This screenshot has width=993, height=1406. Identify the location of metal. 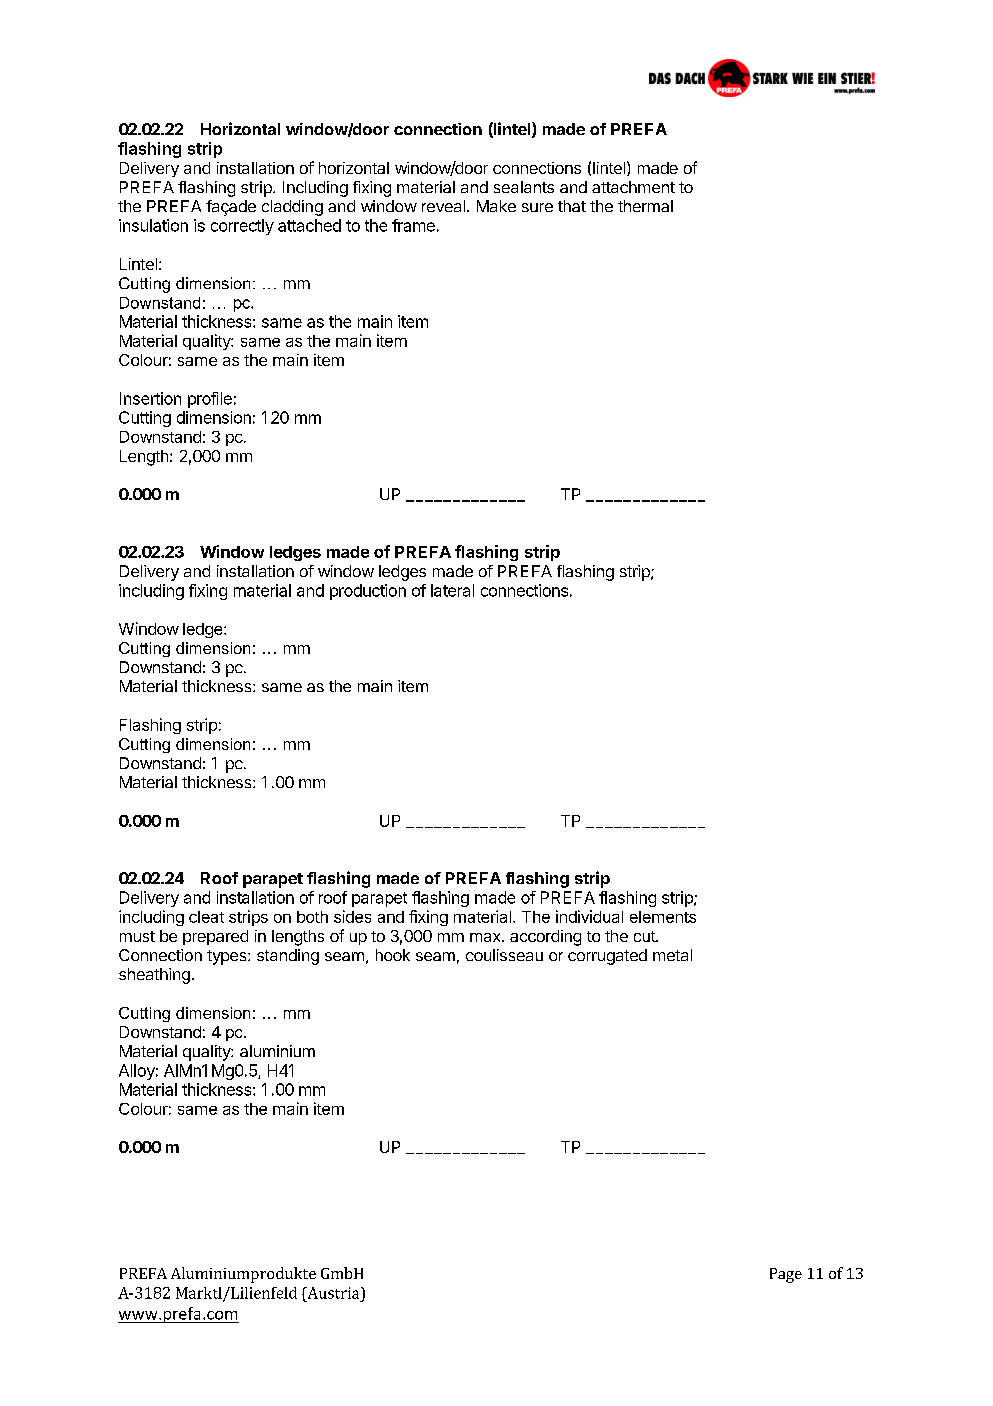
(672, 955).
